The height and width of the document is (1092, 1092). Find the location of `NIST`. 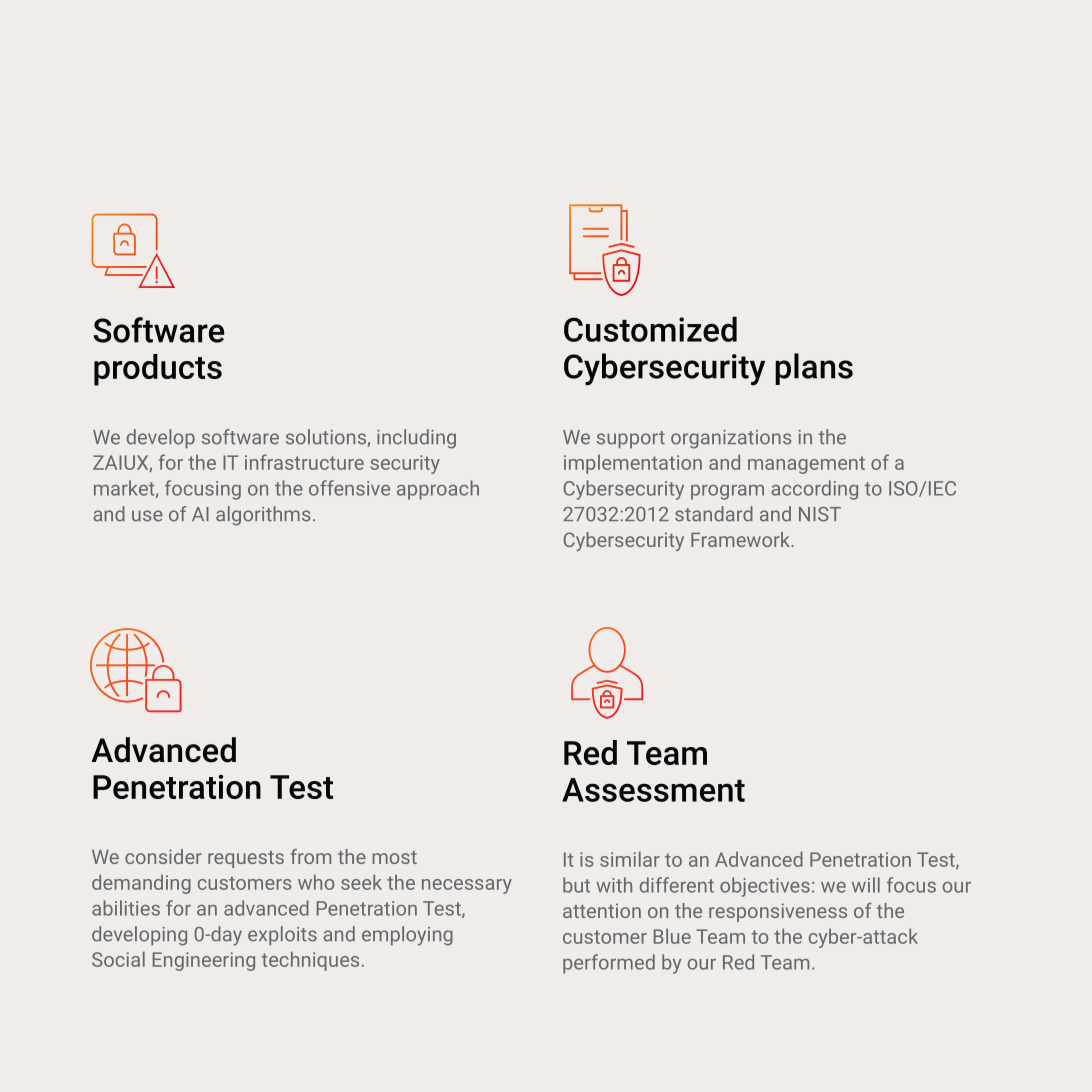

NIST is located at coordinates (820, 514).
